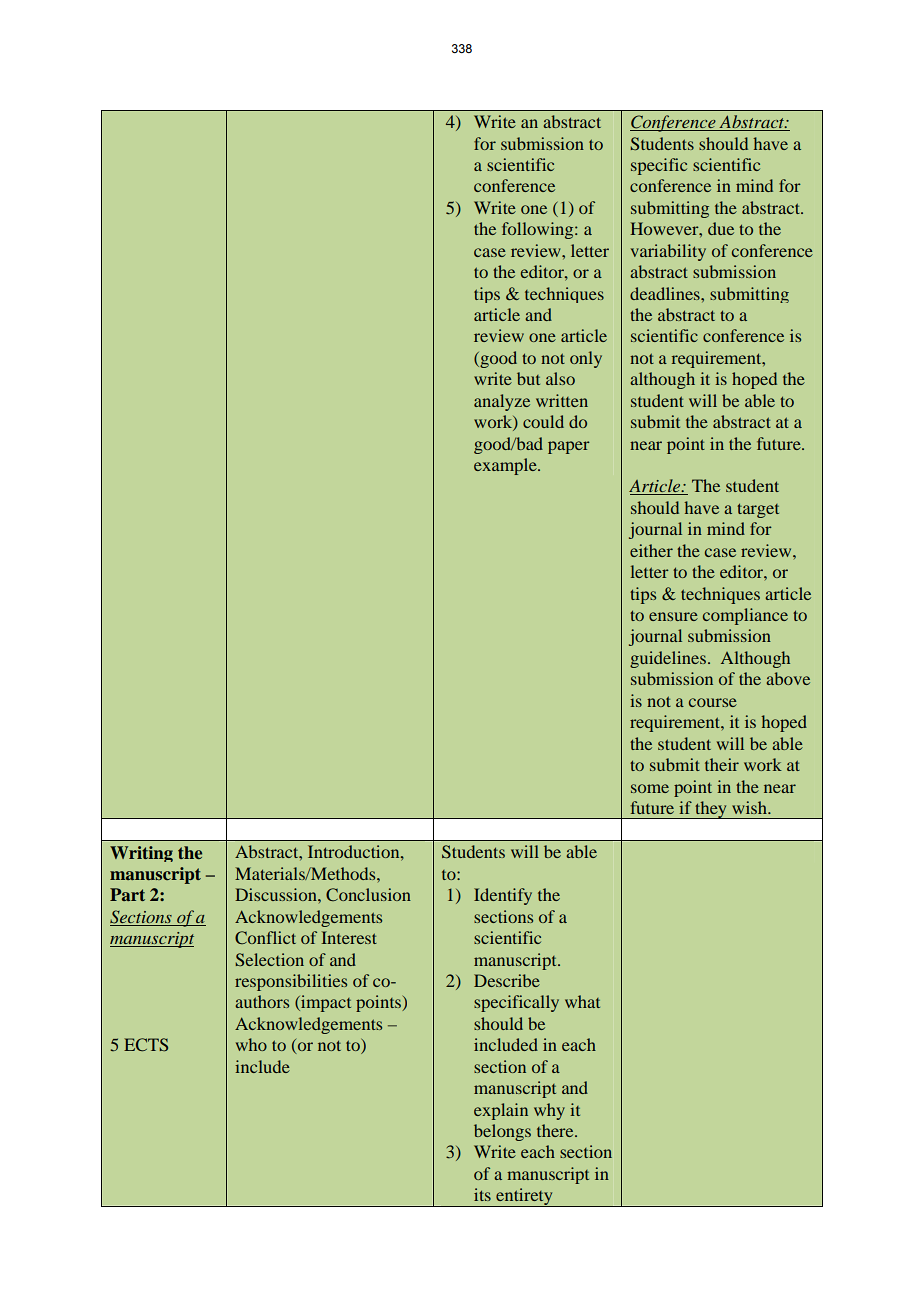 This document has width=924, height=1308. What do you see at coordinates (713, 702) in the document?
I see `course` at bounding box center [713, 702].
